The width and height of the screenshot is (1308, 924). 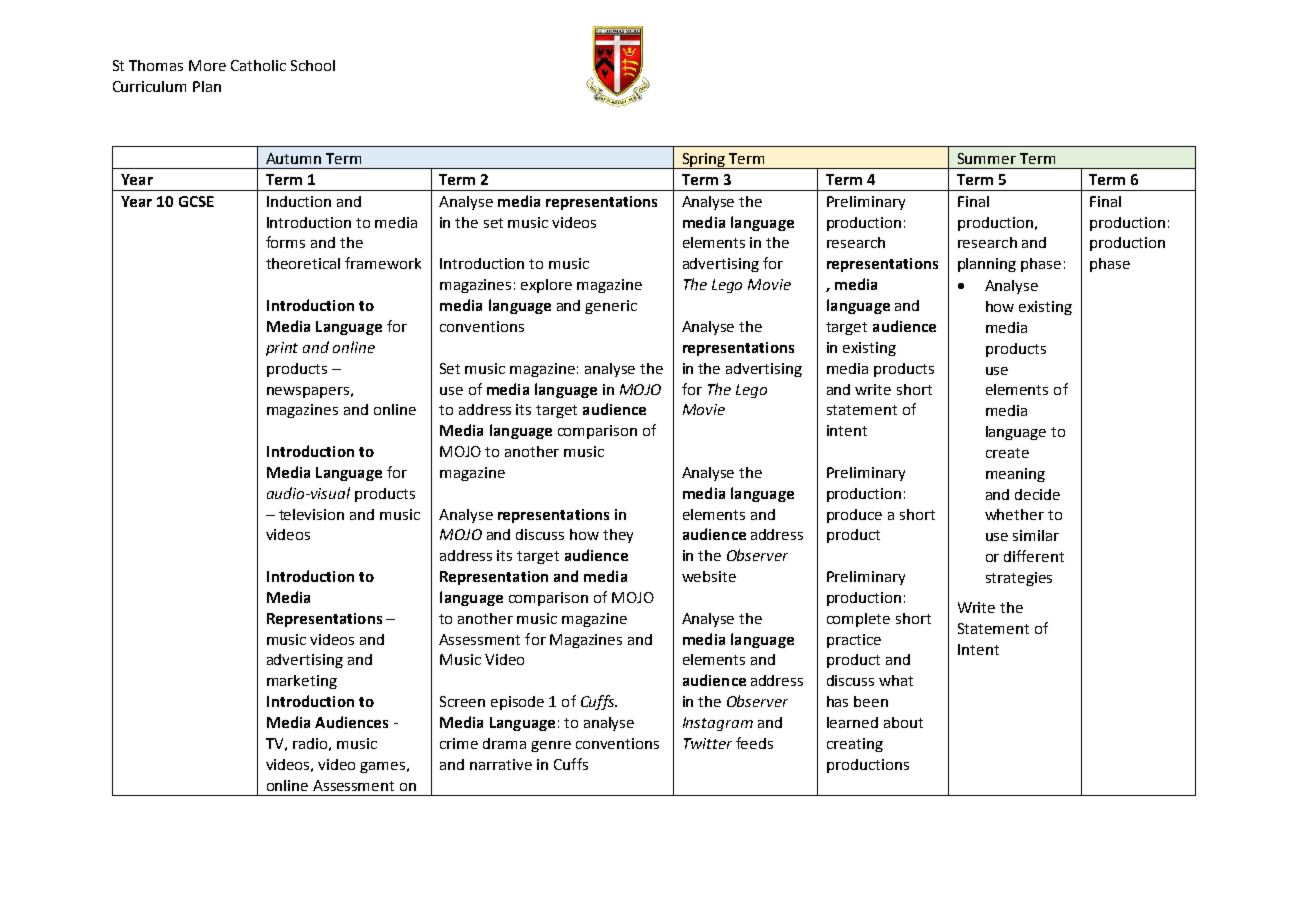 What do you see at coordinates (258, 65) in the screenshot?
I see `Catholic` at bounding box center [258, 65].
